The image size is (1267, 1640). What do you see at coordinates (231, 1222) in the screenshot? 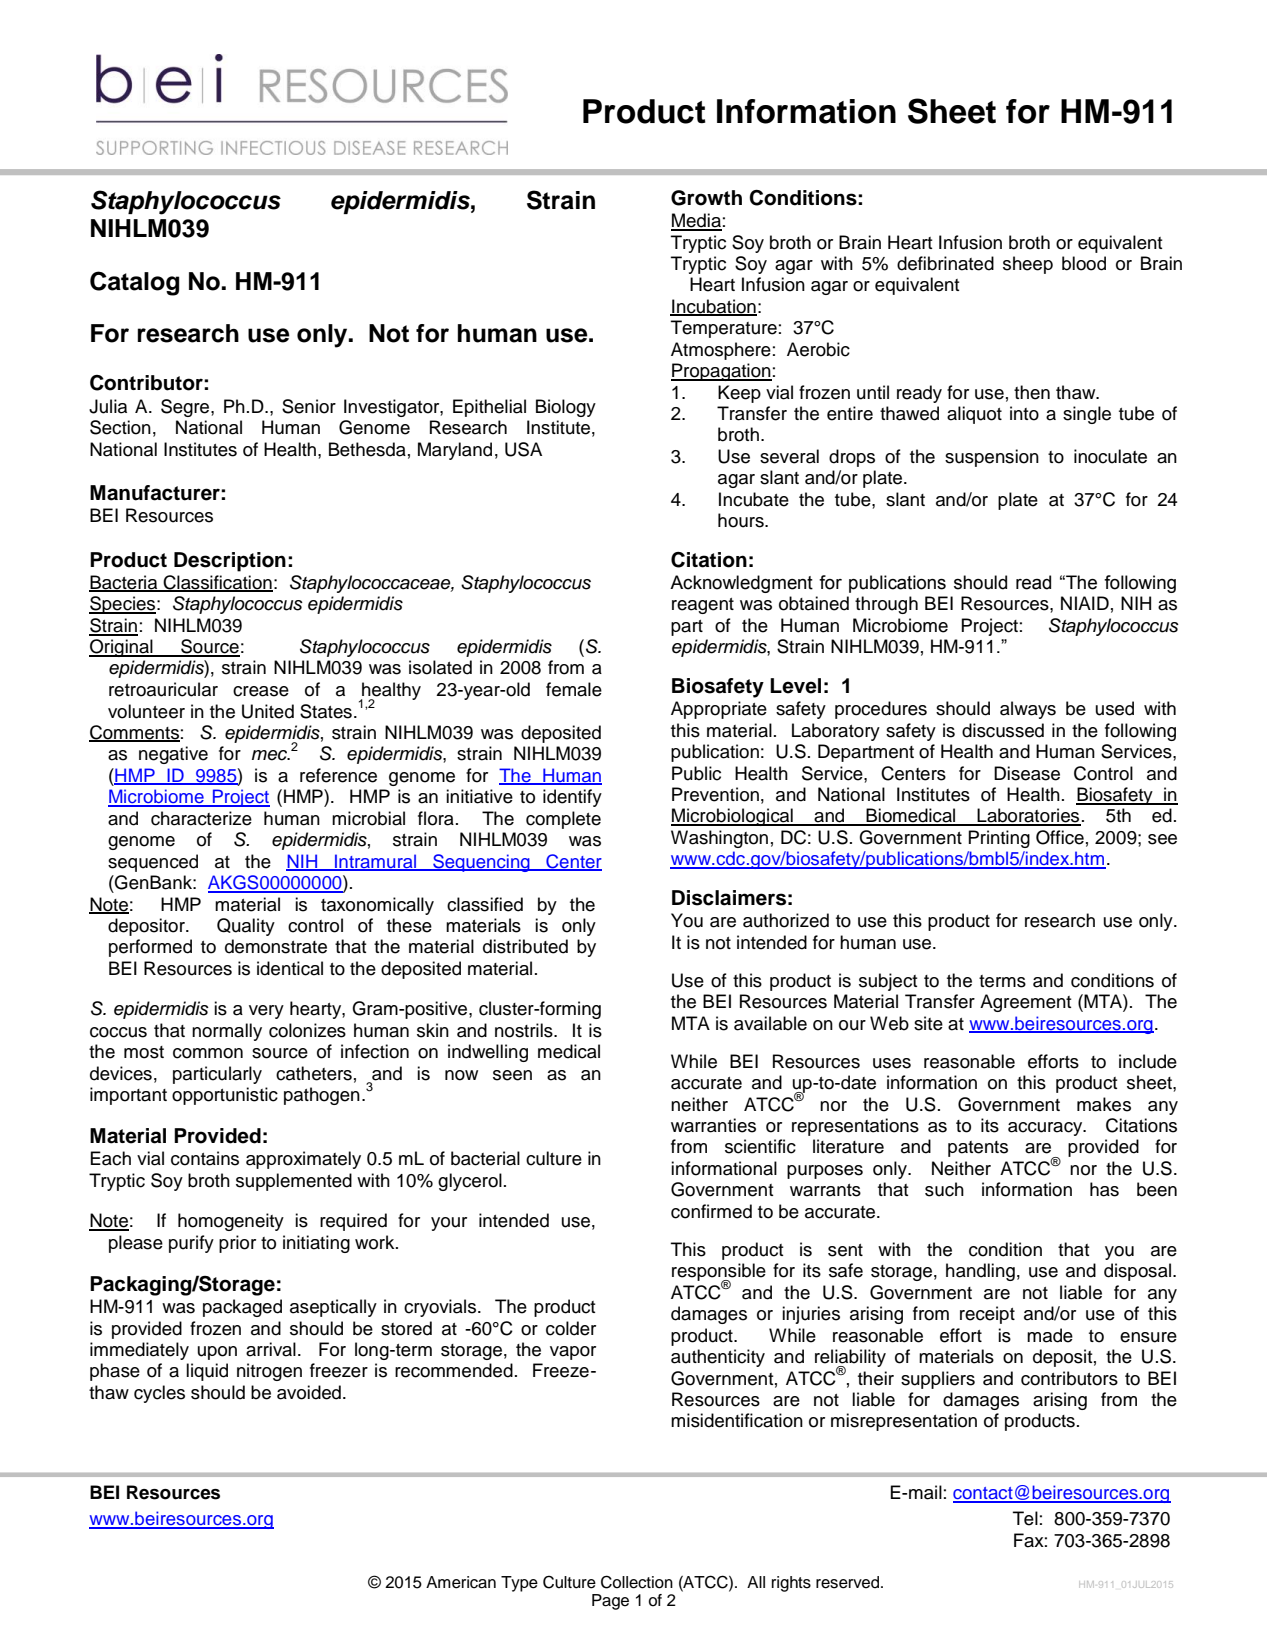
I see `homogeneity` at bounding box center [231, 1222].
